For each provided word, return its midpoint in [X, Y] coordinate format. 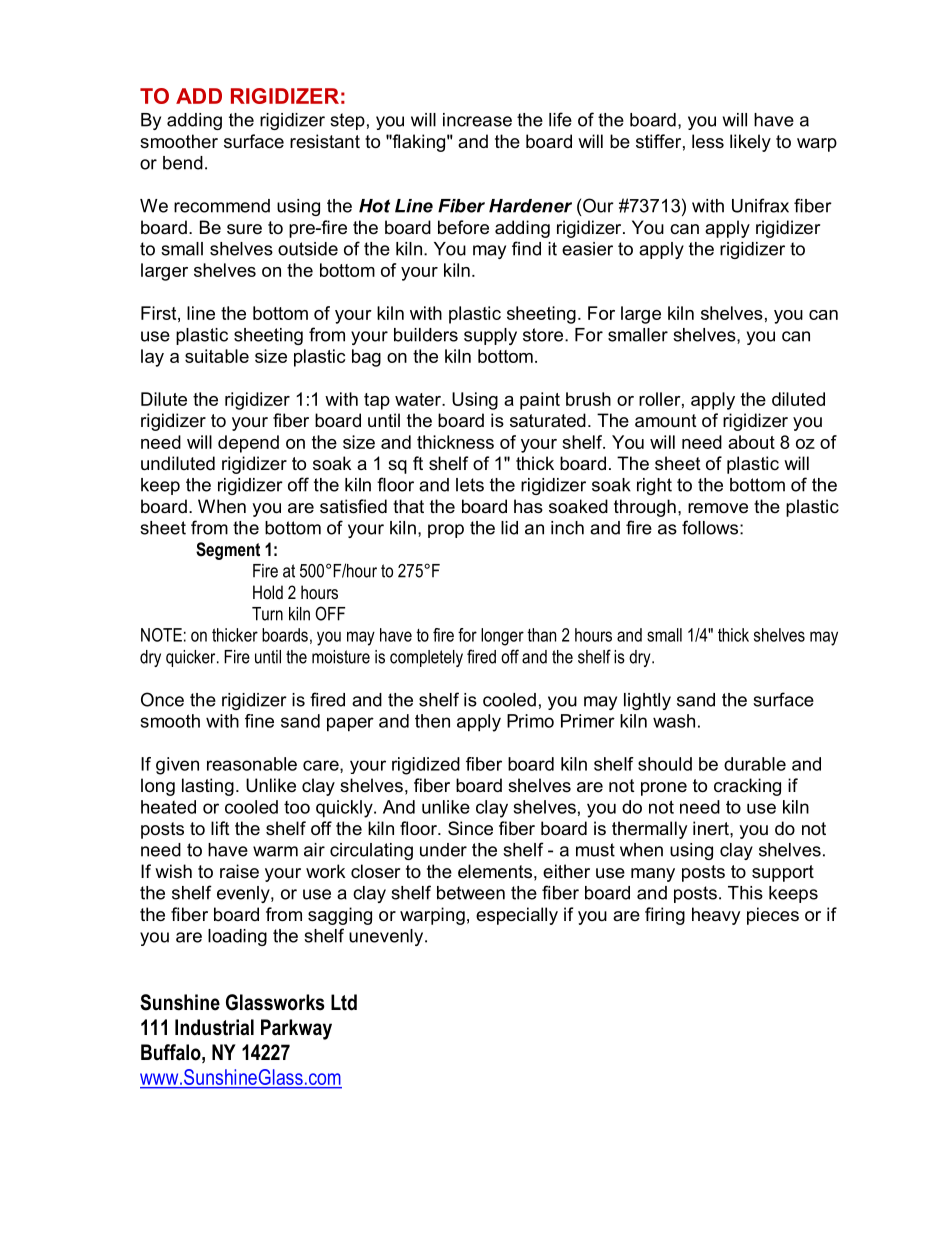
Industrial [214, 1027]
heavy [716, 916]
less [708, 141]
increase [477, 120]
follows [711, 527]
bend [183, 163]
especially [517, 916]
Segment [228, 551]
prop [446, 531]
